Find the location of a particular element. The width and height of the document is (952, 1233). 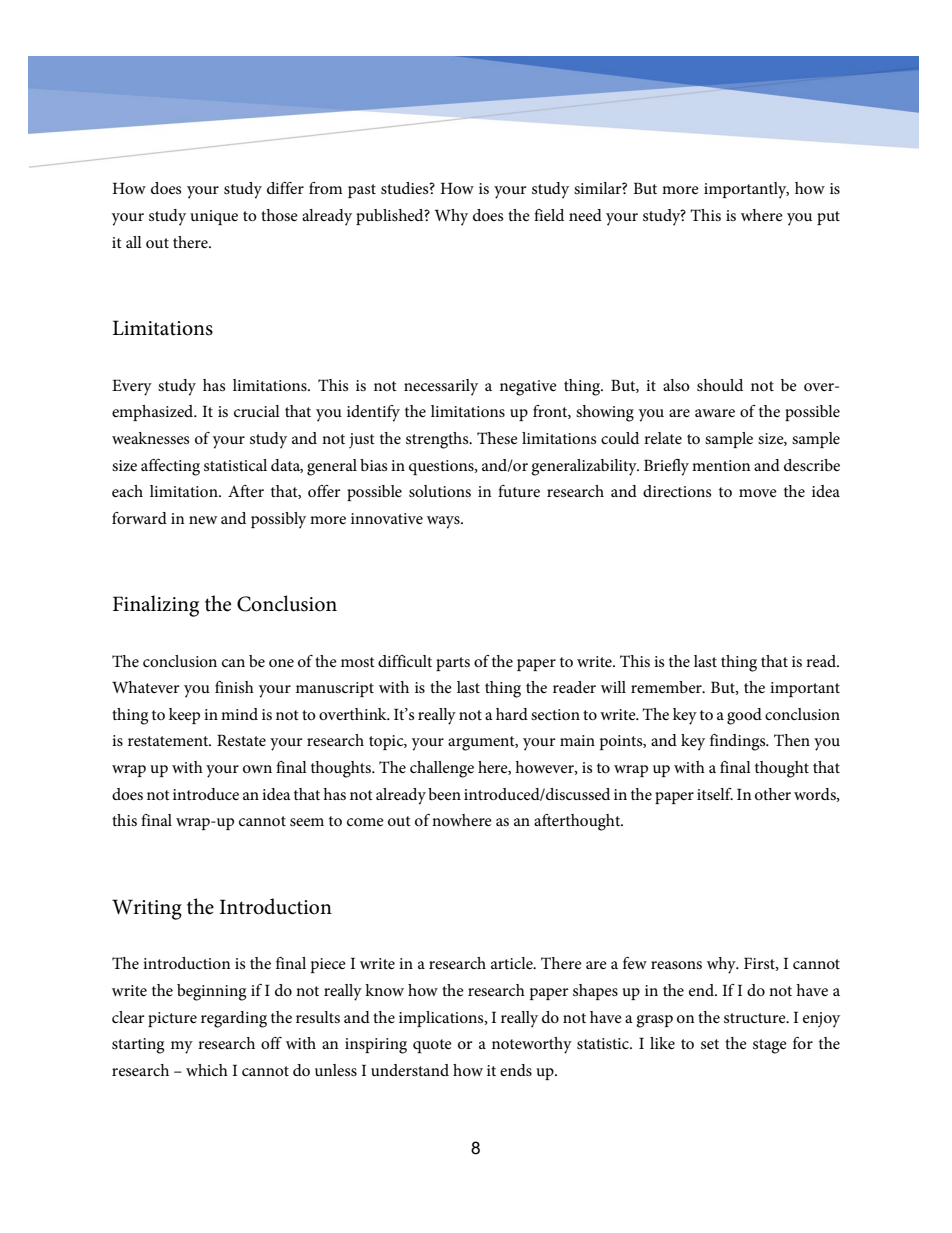

unique is located at coordinates (214, 217).
